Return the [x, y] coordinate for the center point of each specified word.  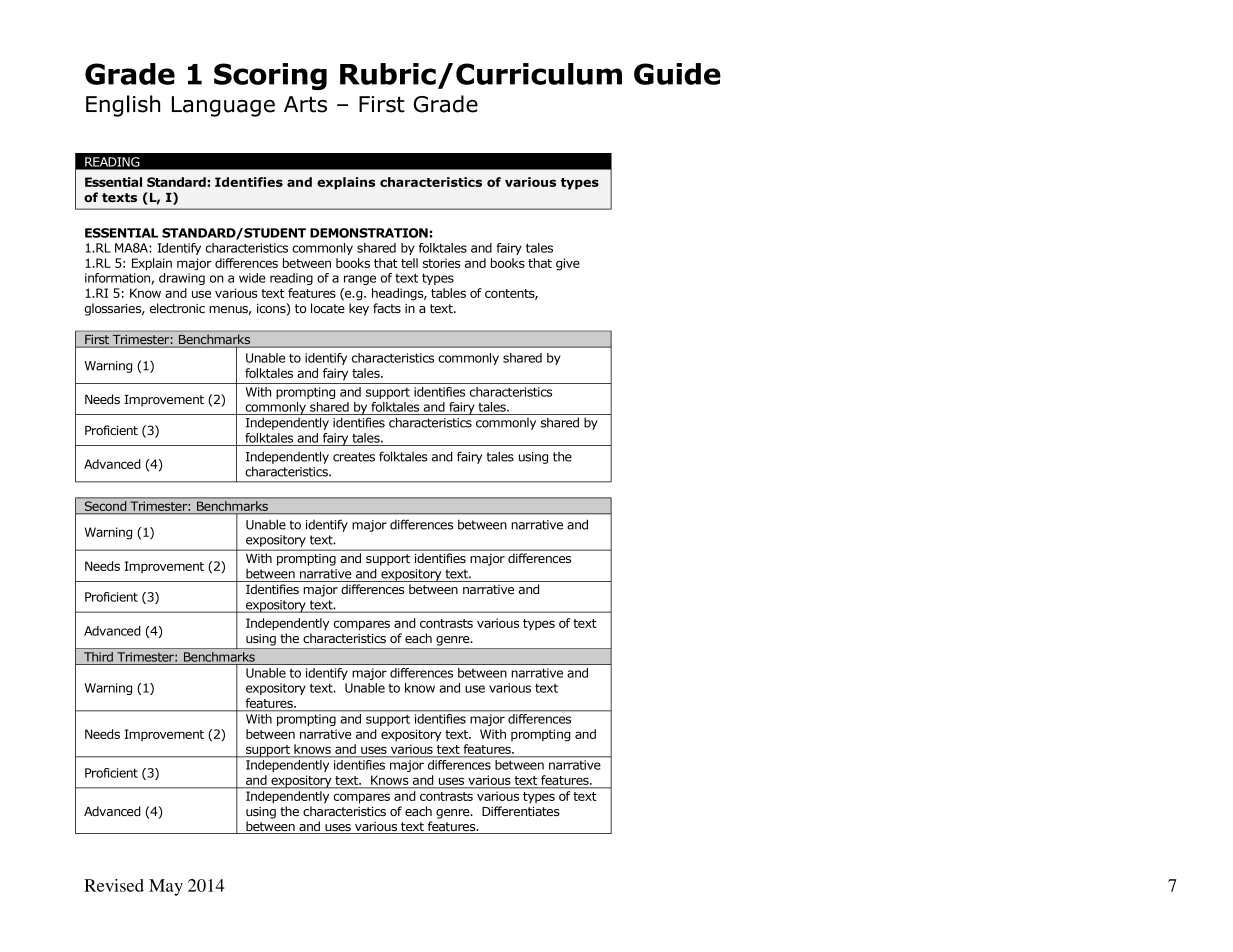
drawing [182, 279]
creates [354, 457]
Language [223, 106]
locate [328, 308]
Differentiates [521, 811]
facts [387, 308]
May [166, 887]
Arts [305, 104]
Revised [114, 885]
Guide [677, 74]
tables [448, 293]
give [568, 264]
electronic [177, 308]
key [359, 309]
